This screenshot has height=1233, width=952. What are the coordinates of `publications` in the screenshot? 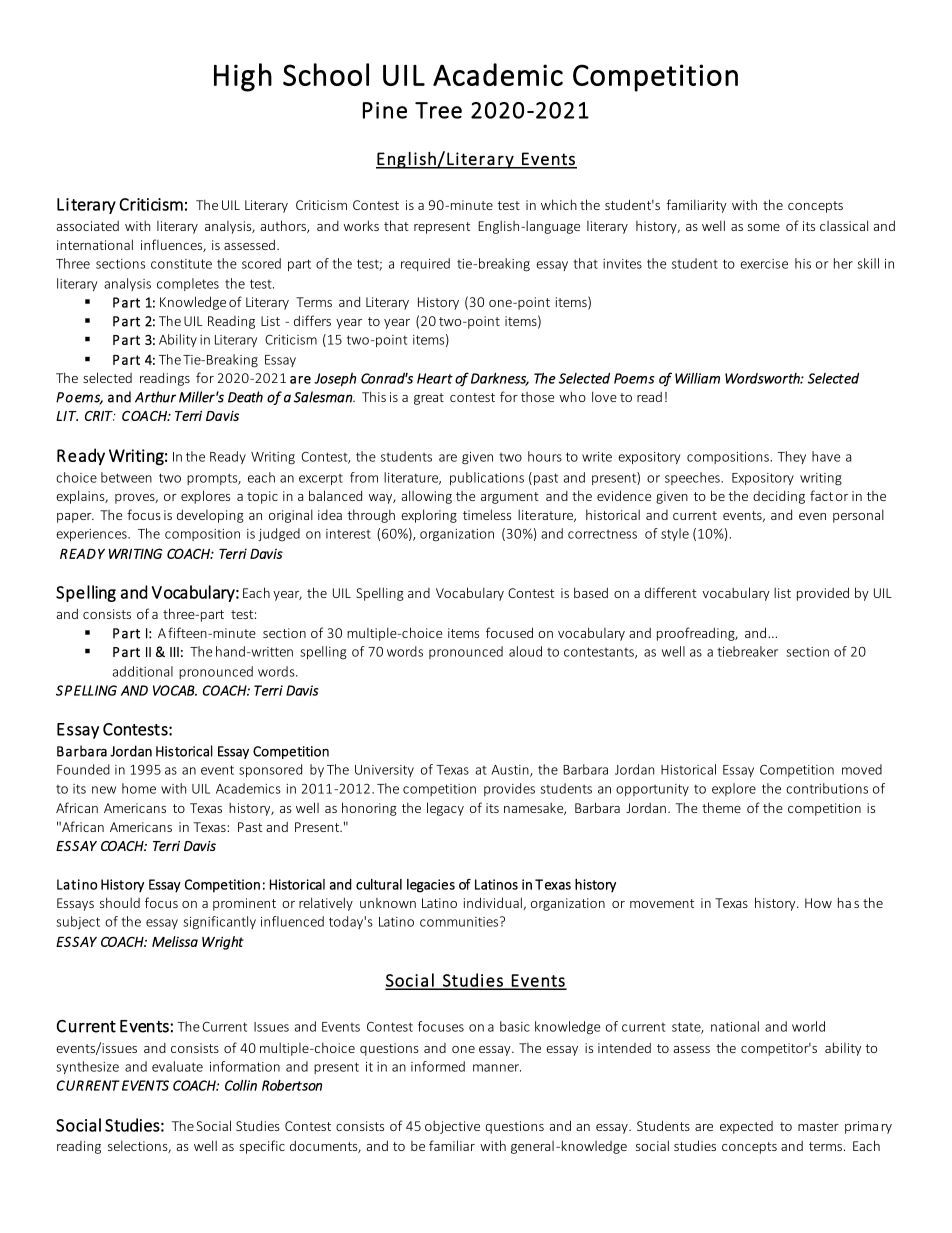 It's located at (487, 478).
